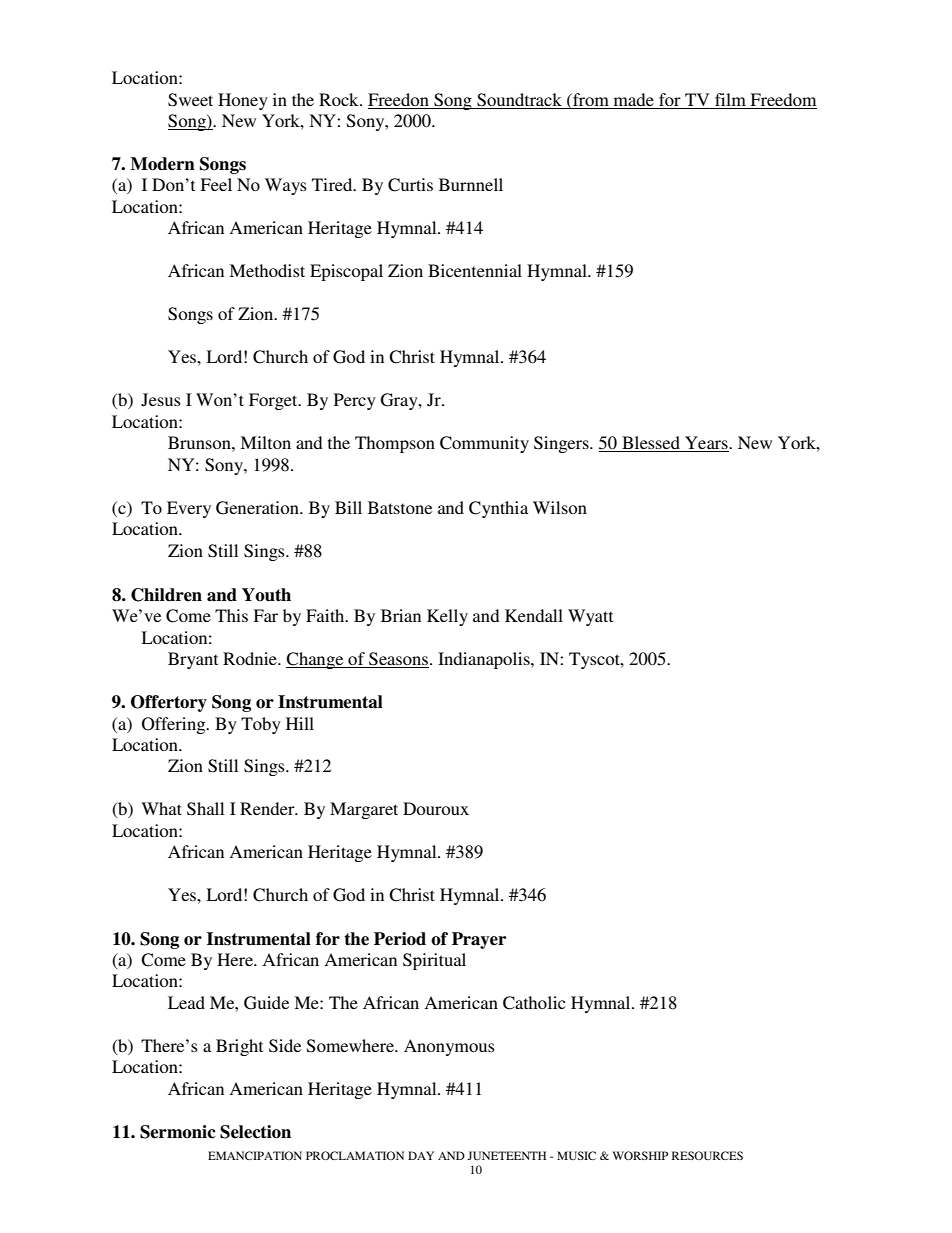 This screenshot has height=1233, width=952. Describe the element at coordinates (190, 100) in the screenshot. I see `Sweet` at that location.
